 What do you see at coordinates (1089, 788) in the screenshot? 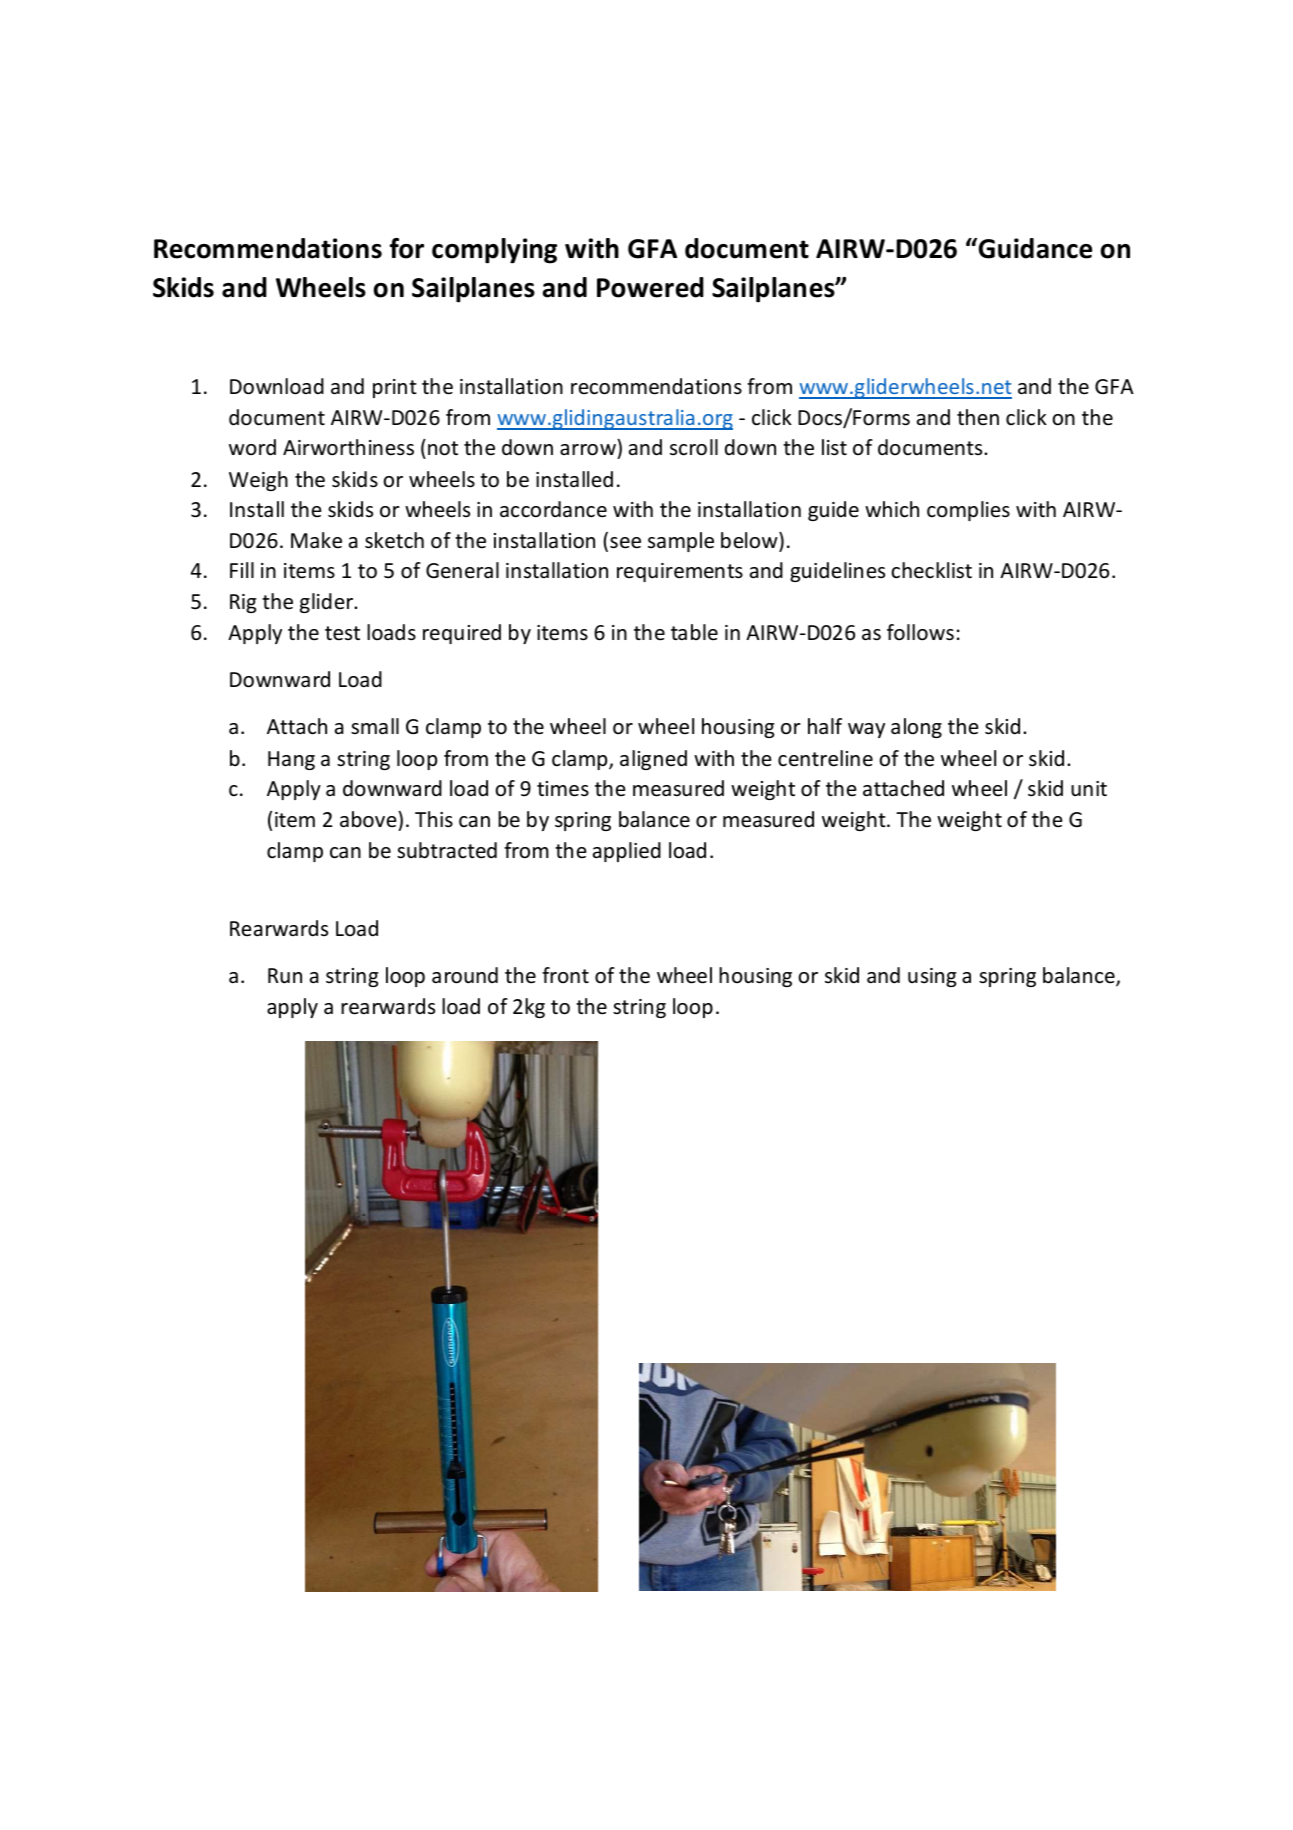
I see `unit` at bounding box center [1089, 788].
